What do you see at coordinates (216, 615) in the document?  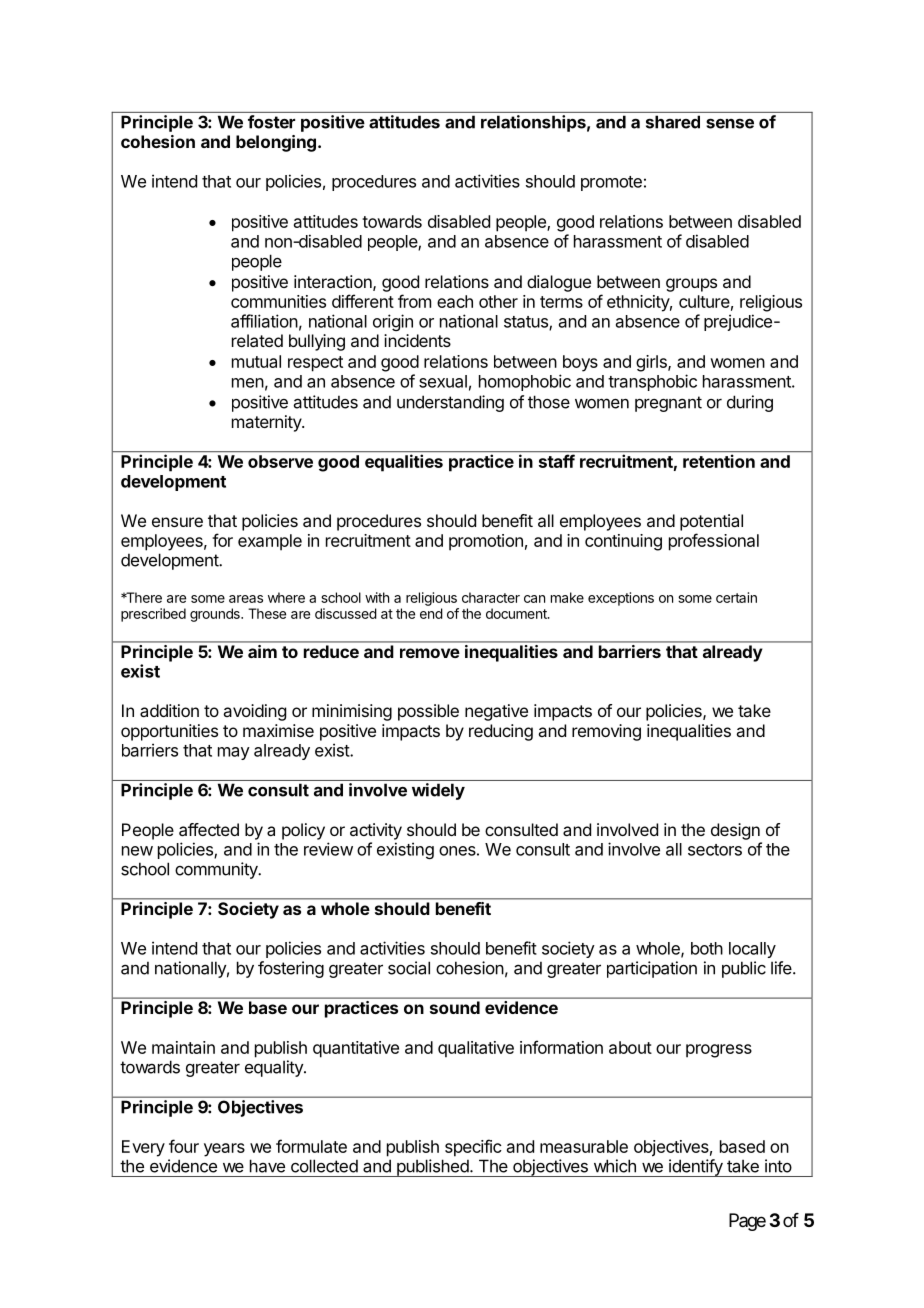 I see `grounds` at bounding box center [216, 615].
